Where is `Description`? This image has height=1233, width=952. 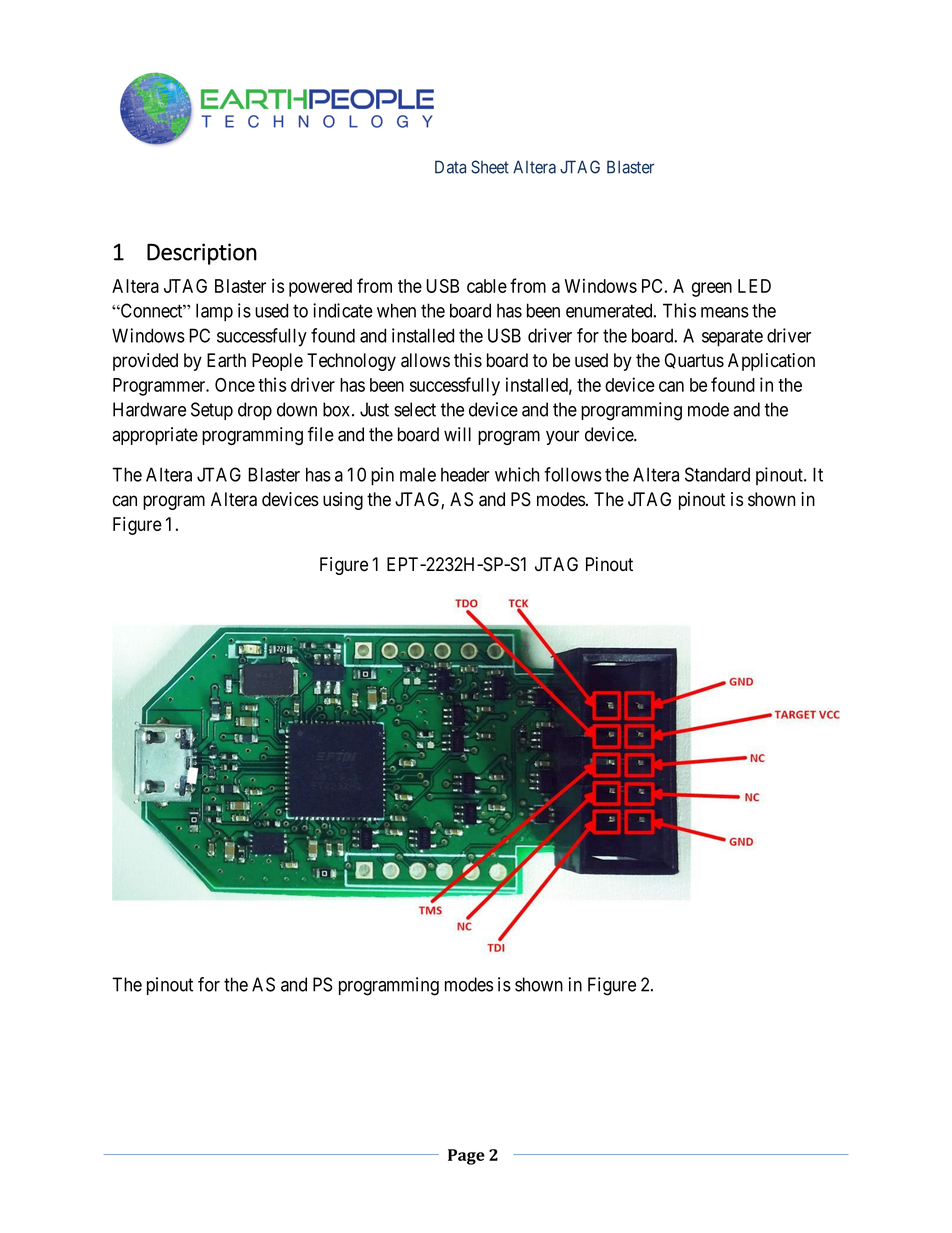
Description is located at coordinates (202, 254).
